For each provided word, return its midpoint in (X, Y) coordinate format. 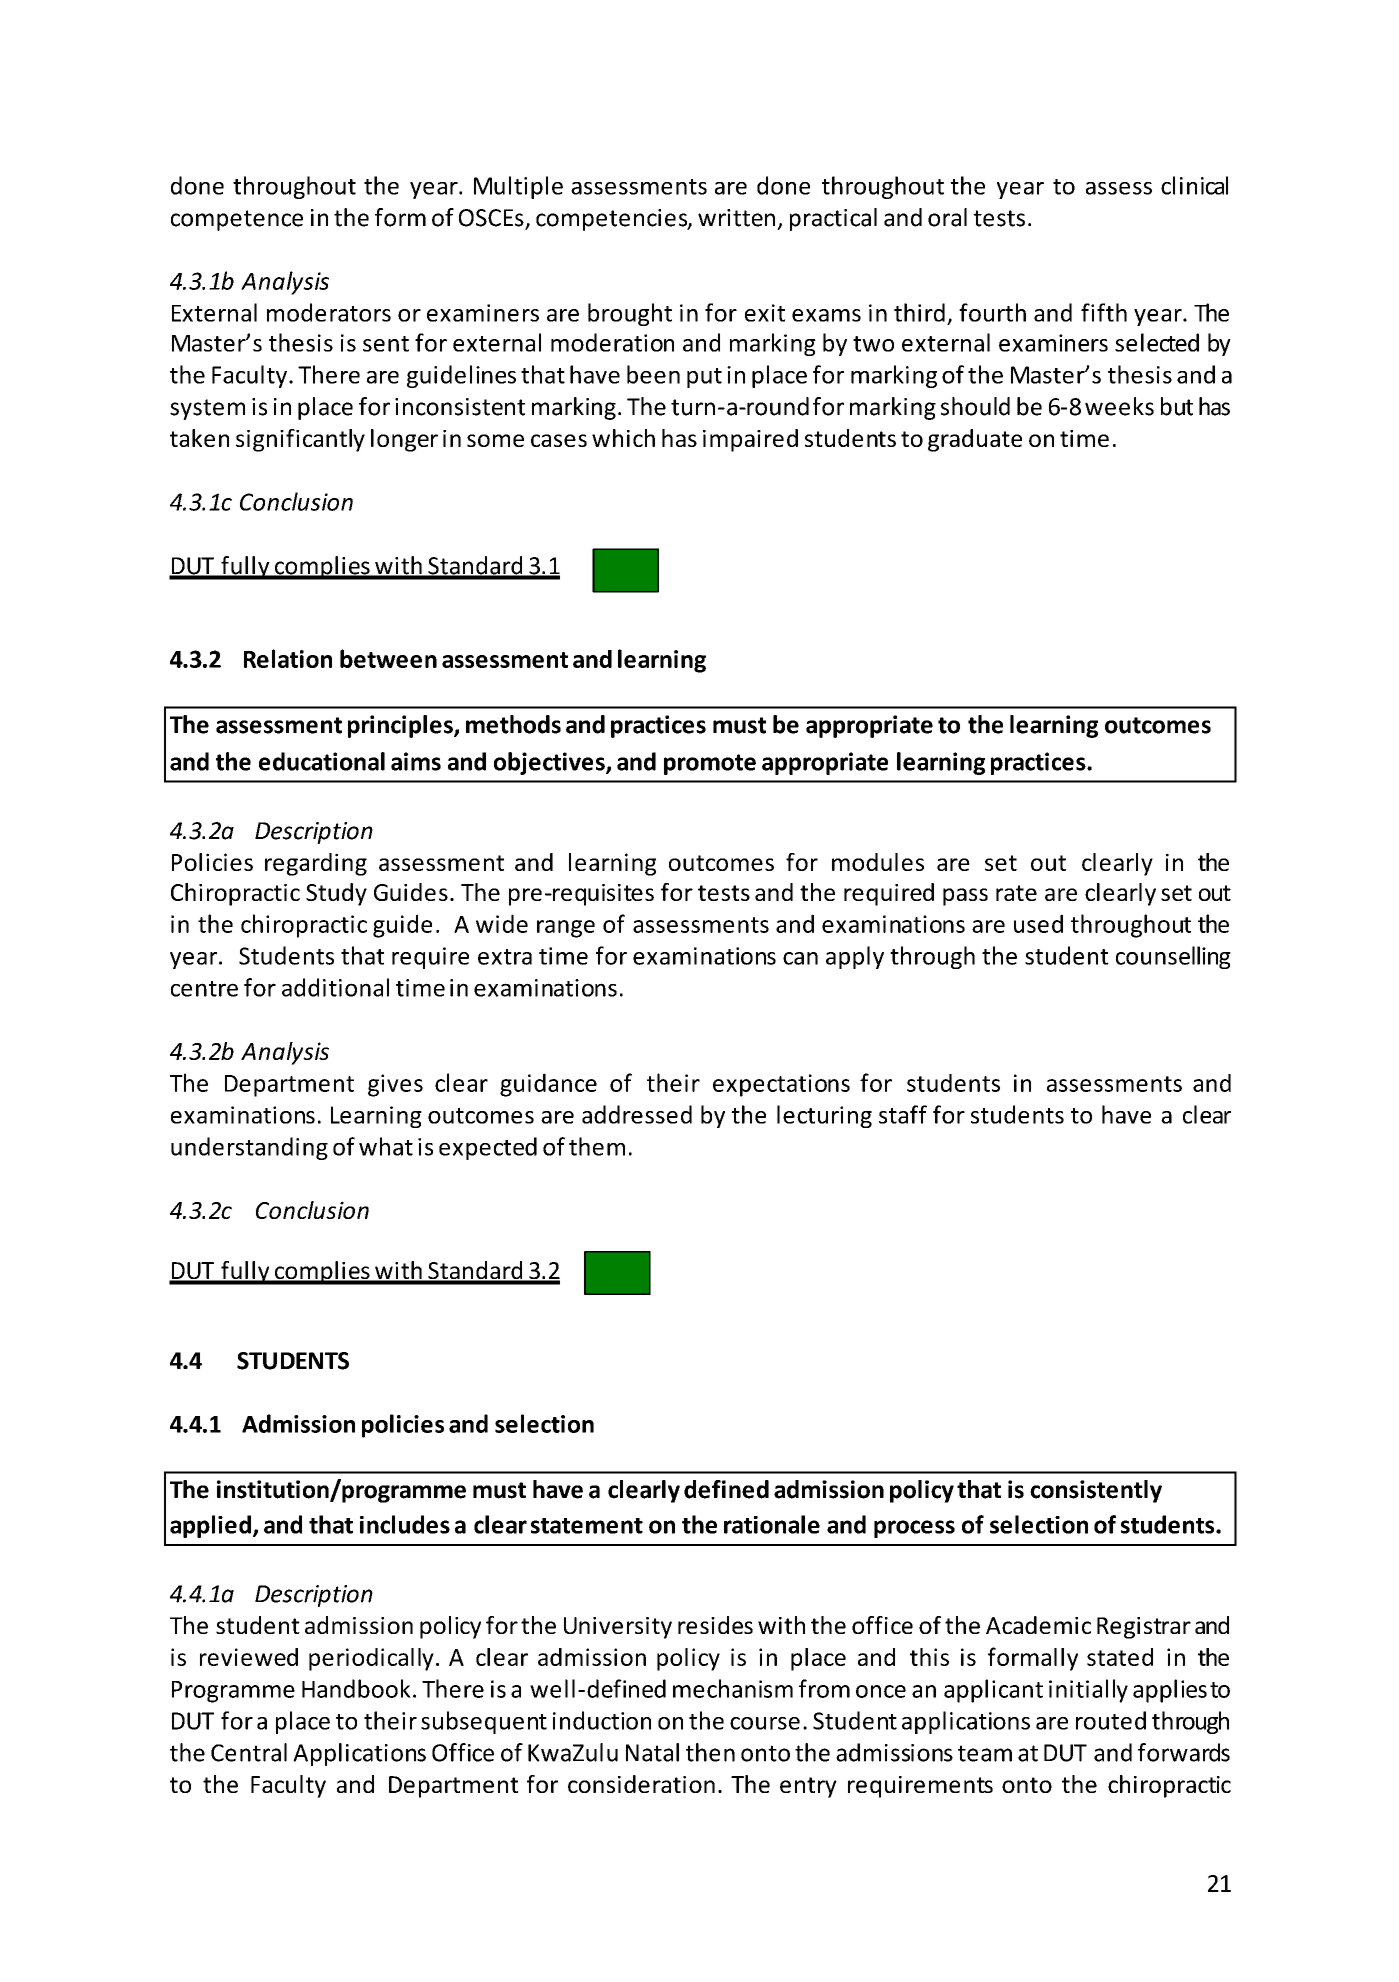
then (710, 1752)
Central (249, 1752)
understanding (249, 1148)
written (736, 218)
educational (322, 761)
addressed (637, 1114)
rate (1016, 893)
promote (710, 764)
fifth (1104, 312)
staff (903, 1114)
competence (237, 220)
